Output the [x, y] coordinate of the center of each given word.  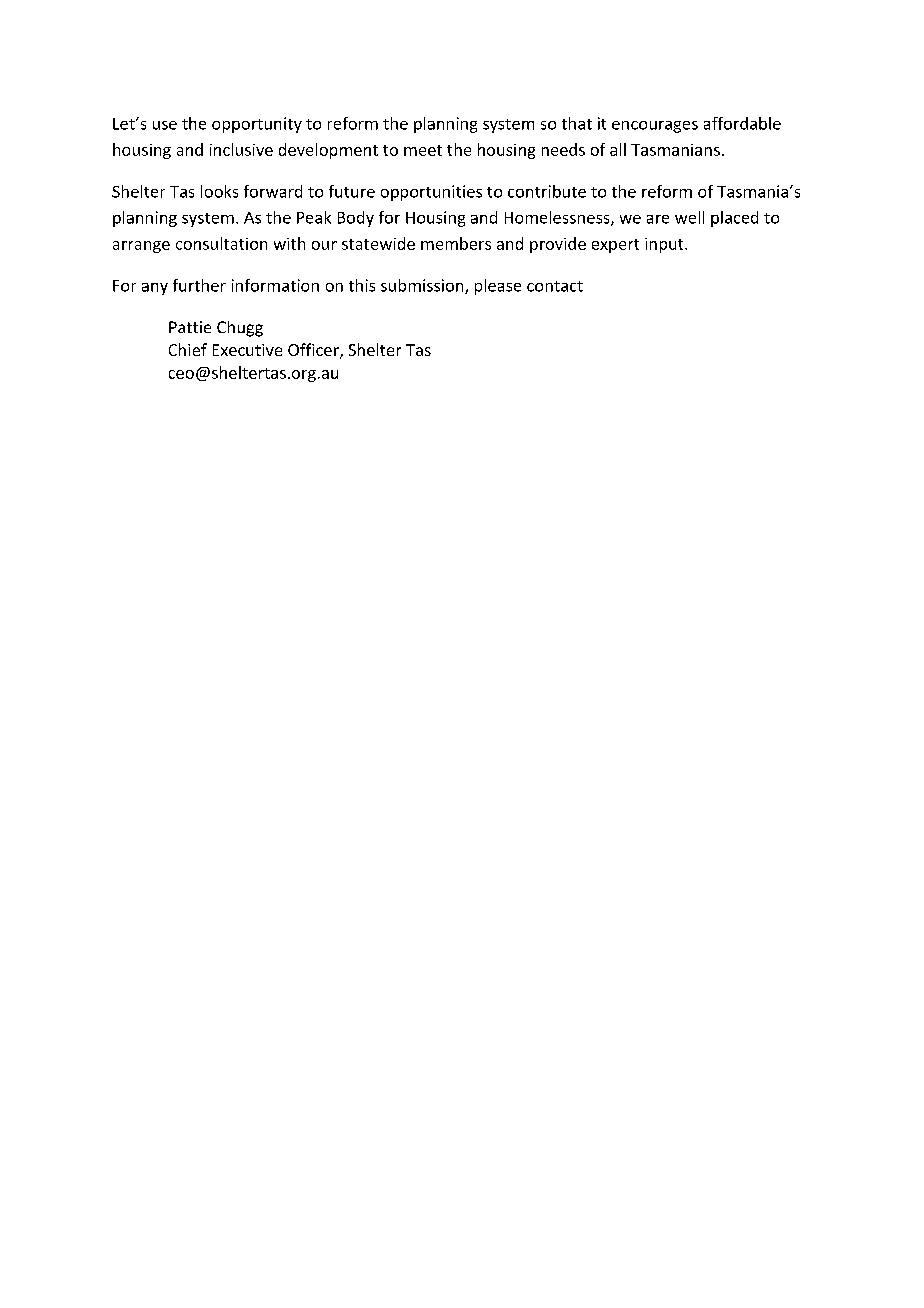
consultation [221, 243]
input [665, 245]
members [456, 243]
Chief [188, 349]
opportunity [257, 125]
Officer [314, 351]
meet [423, 150]
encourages [655, 127]
